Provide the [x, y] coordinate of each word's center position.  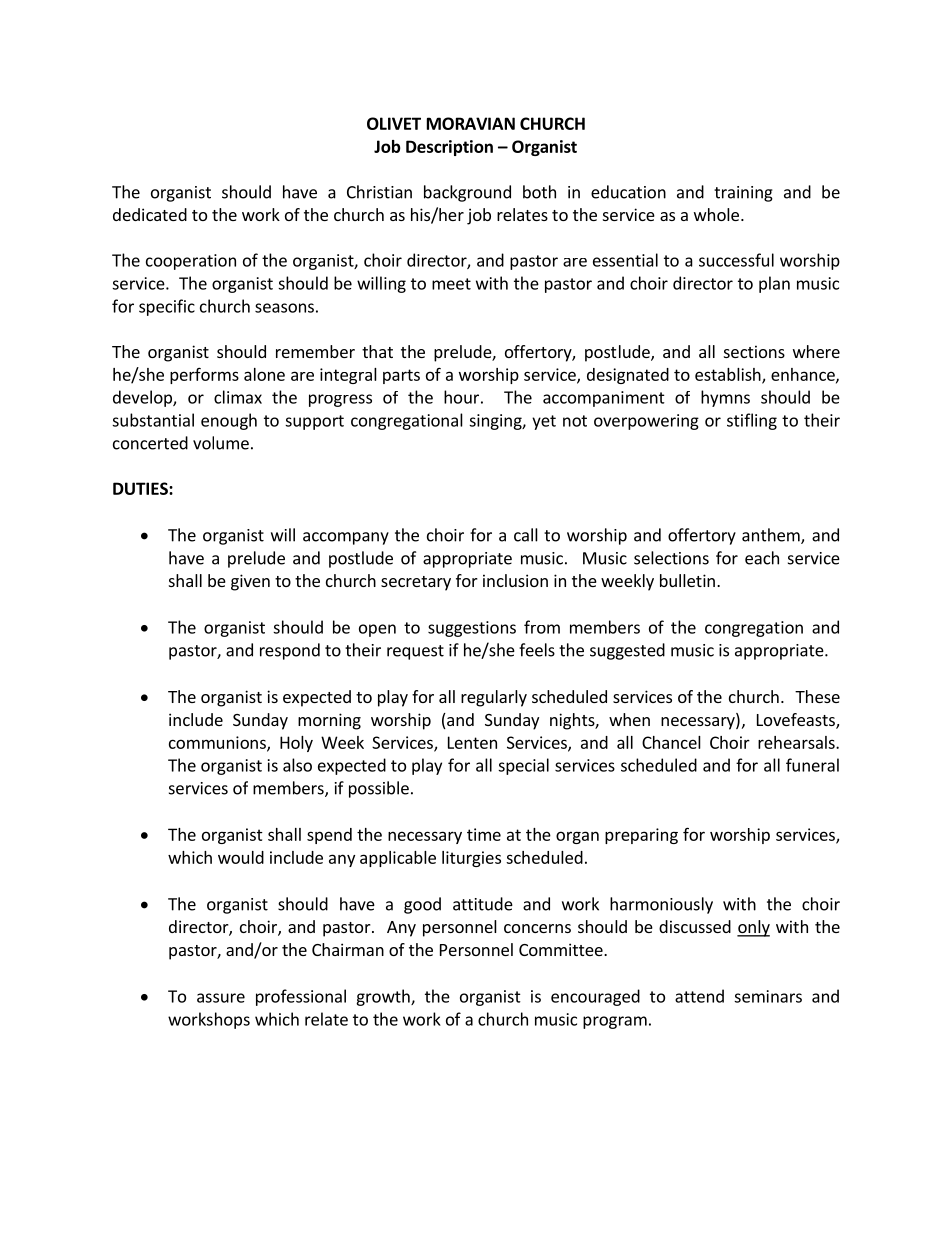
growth [384, 997]
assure [221, 998]
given [250, 582]
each [762, 558]
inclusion [515, 580]
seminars [768, 996]
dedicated [150, 214]
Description [449, 148]
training [743, 194]
